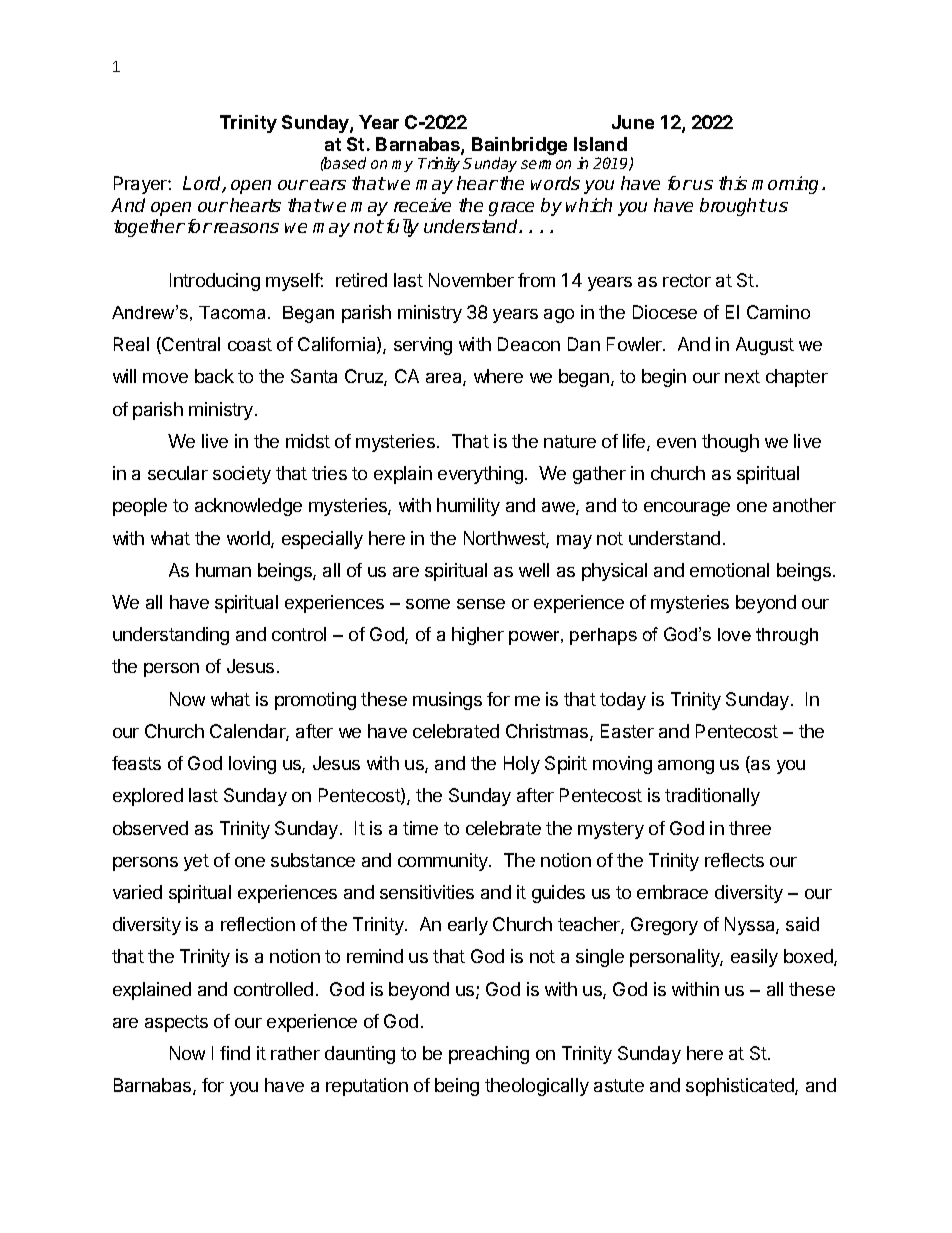 This image has width=952, height=1233. What do you see at coordinates (223, 570) in the image?
I see `human` at bounding box center [223, 570].
